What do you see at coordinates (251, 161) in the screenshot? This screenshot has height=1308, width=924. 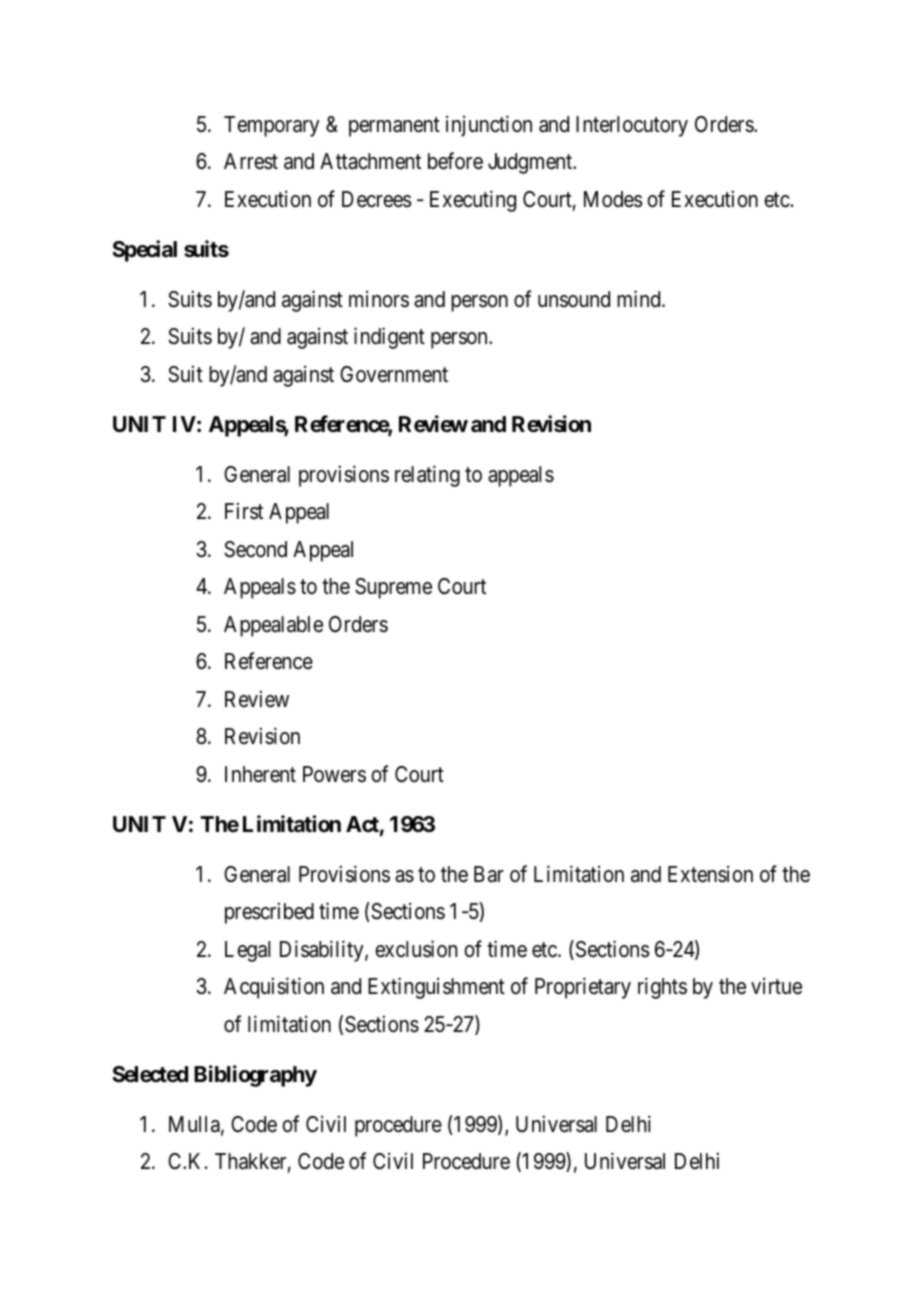 I see `Arrest` at bounding box center [251, 161].
